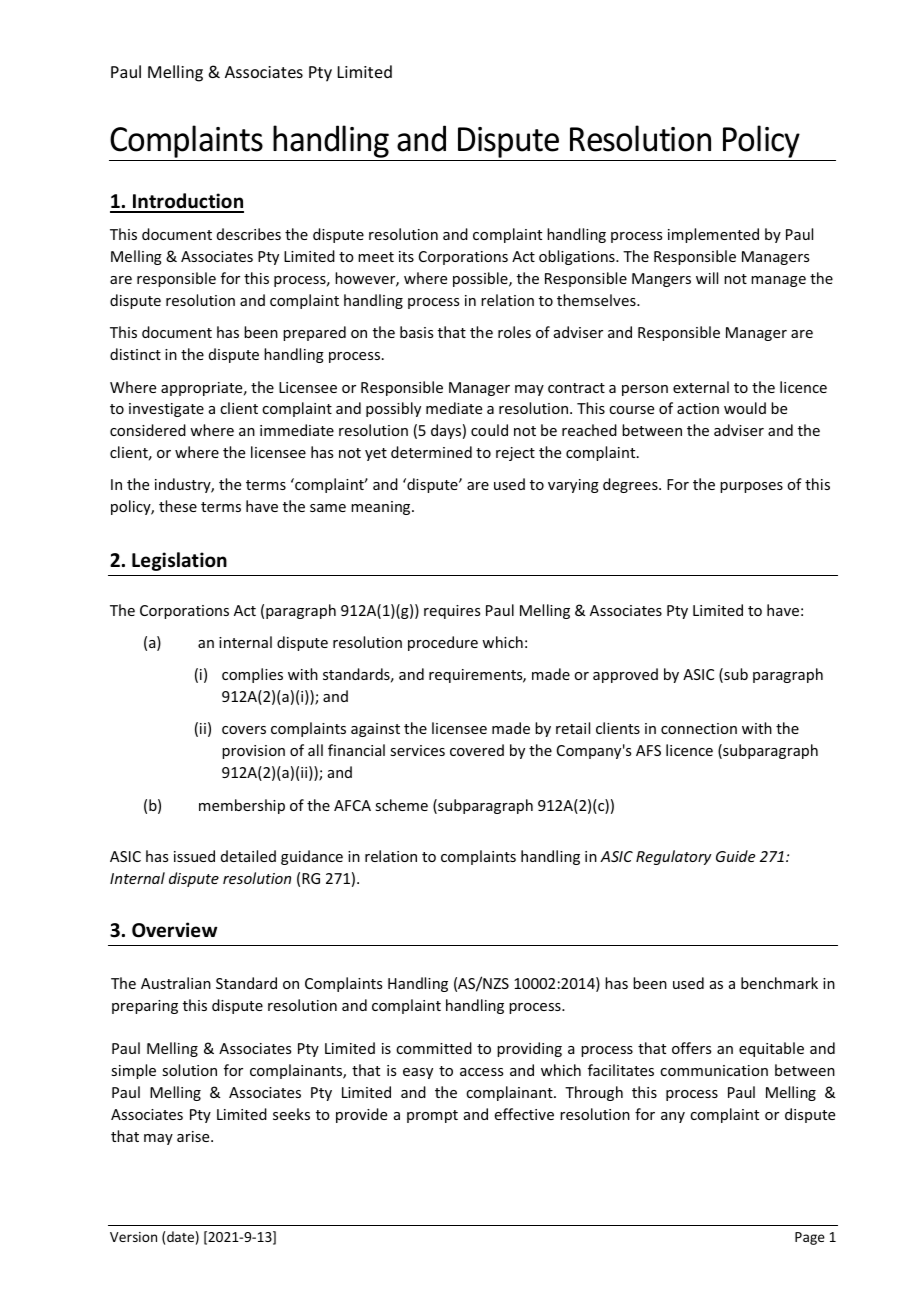 The width and height of the page is (924, 1308). Describe the element at coordinates (810, 1238) in the page. I see `Page` at that location.
